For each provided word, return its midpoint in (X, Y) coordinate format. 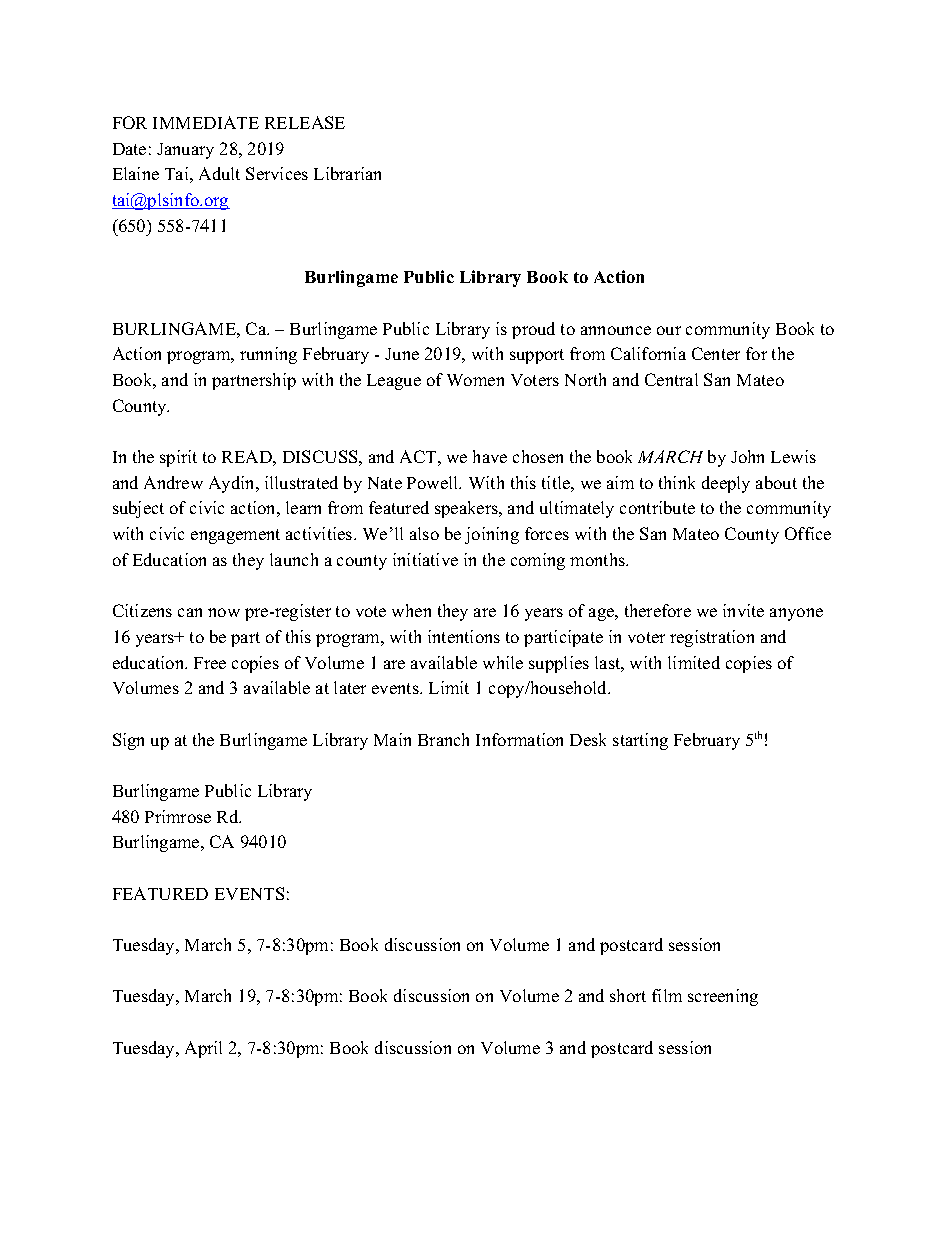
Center (716, 353)
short (628, 995)
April (203, 1049)
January (185, 151)
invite (743, 610)
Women (475, 380)
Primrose (178, 816)
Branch (443, 739)
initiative (425, 559)
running (268, 355)
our (669, 330)
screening (723, 997)
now (224, 612)
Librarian (347, 173)
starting (640, 741)
